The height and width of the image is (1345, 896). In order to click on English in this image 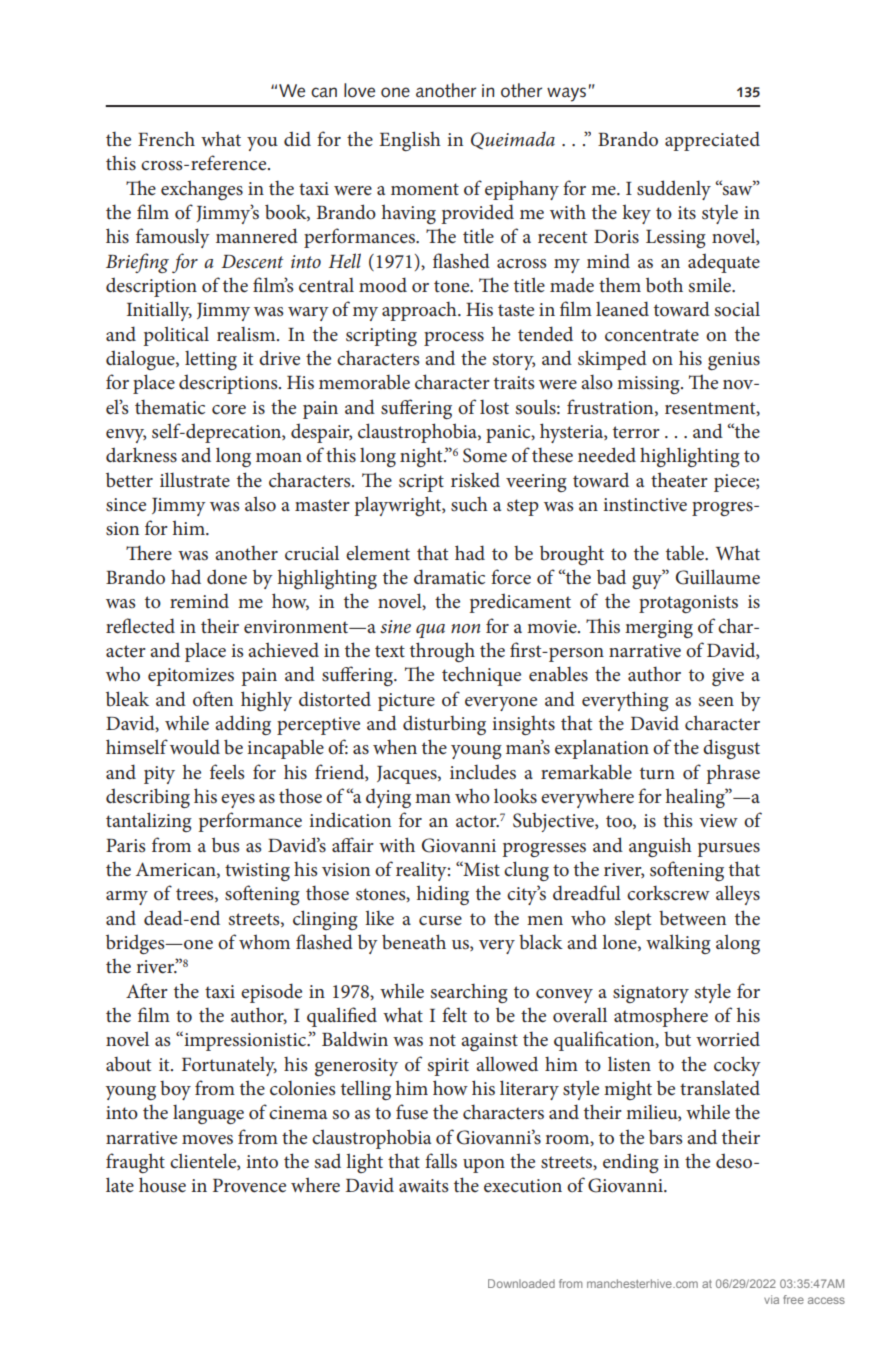, I will do `click(410, 141)`.
